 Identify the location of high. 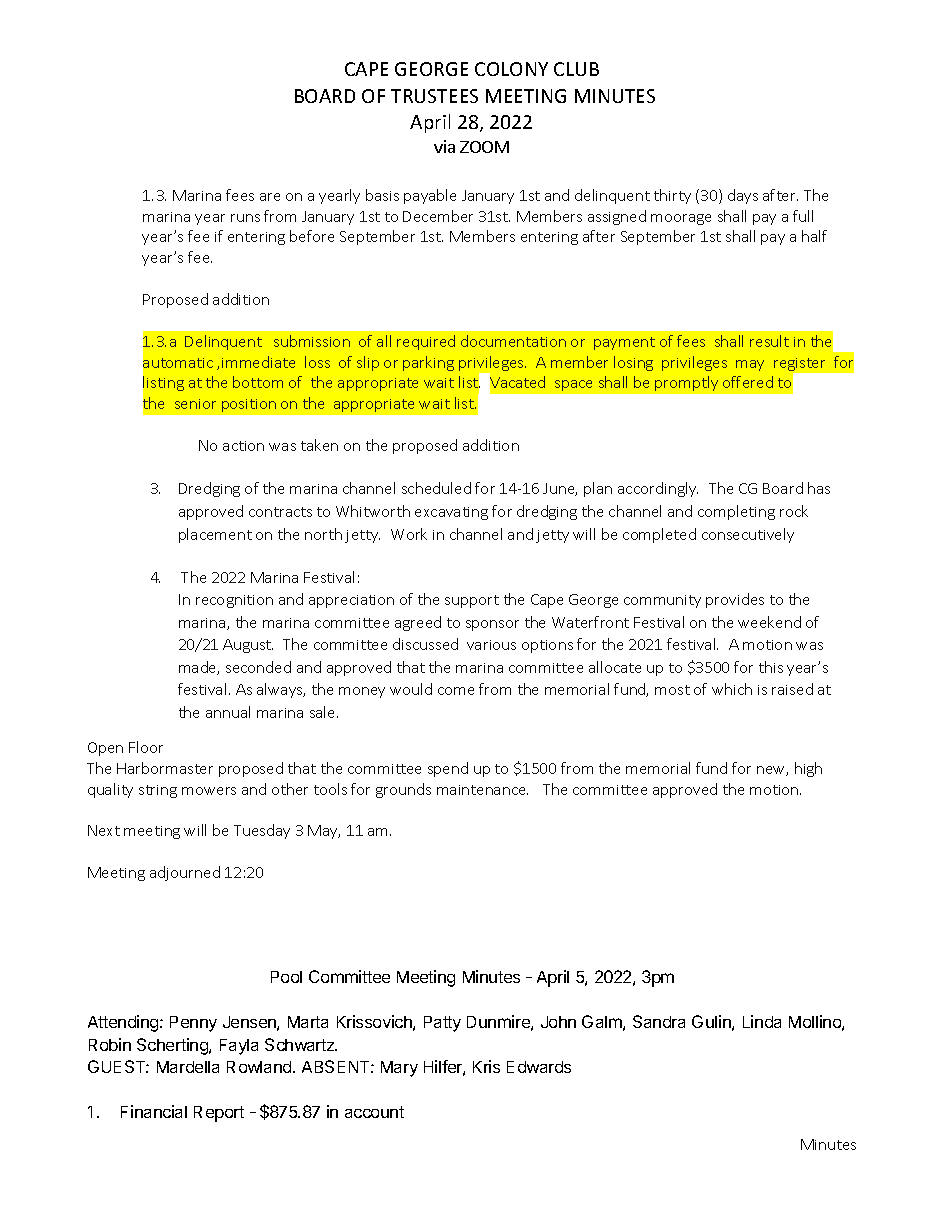
(808, 769).
